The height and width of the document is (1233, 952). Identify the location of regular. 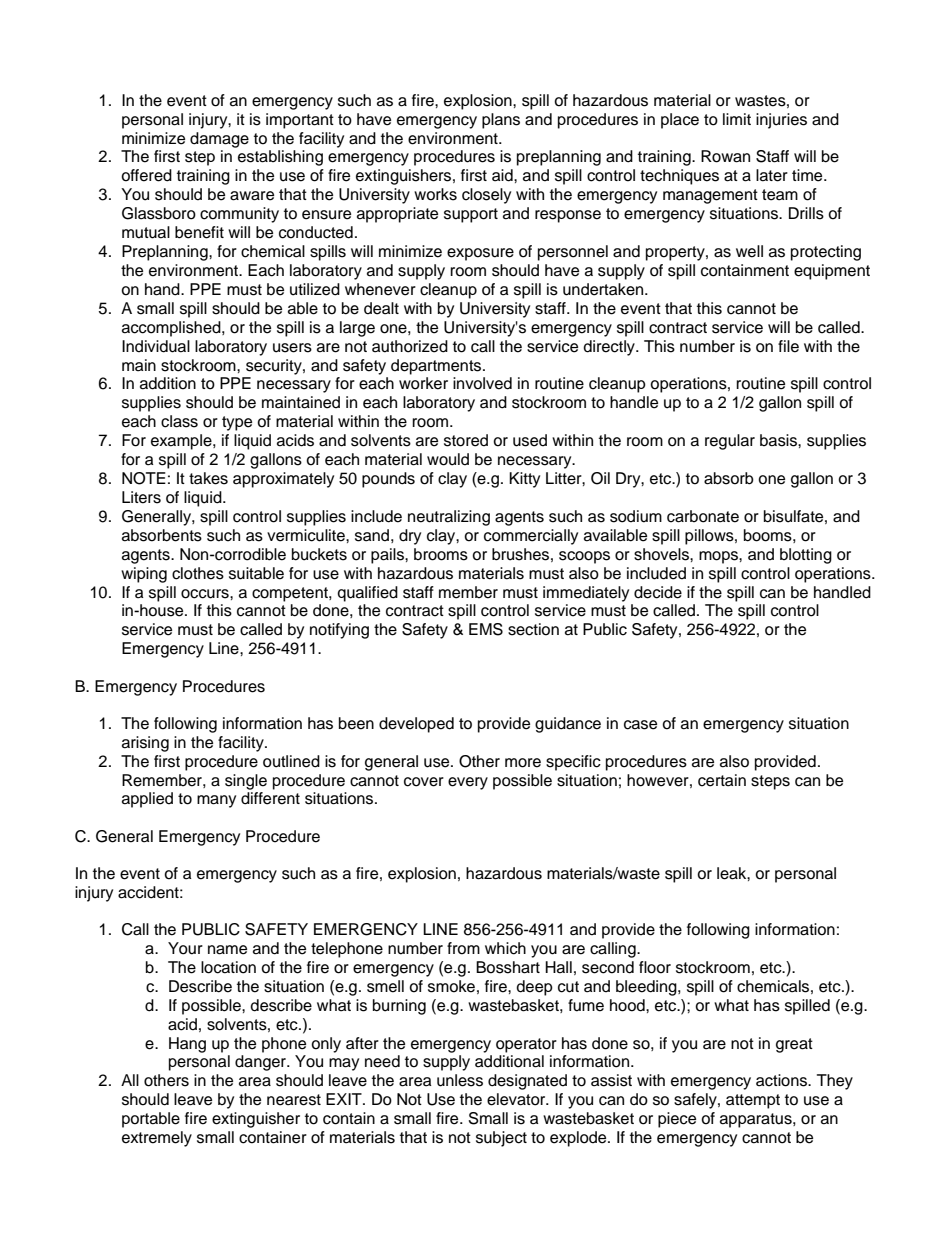
(730, 442).
